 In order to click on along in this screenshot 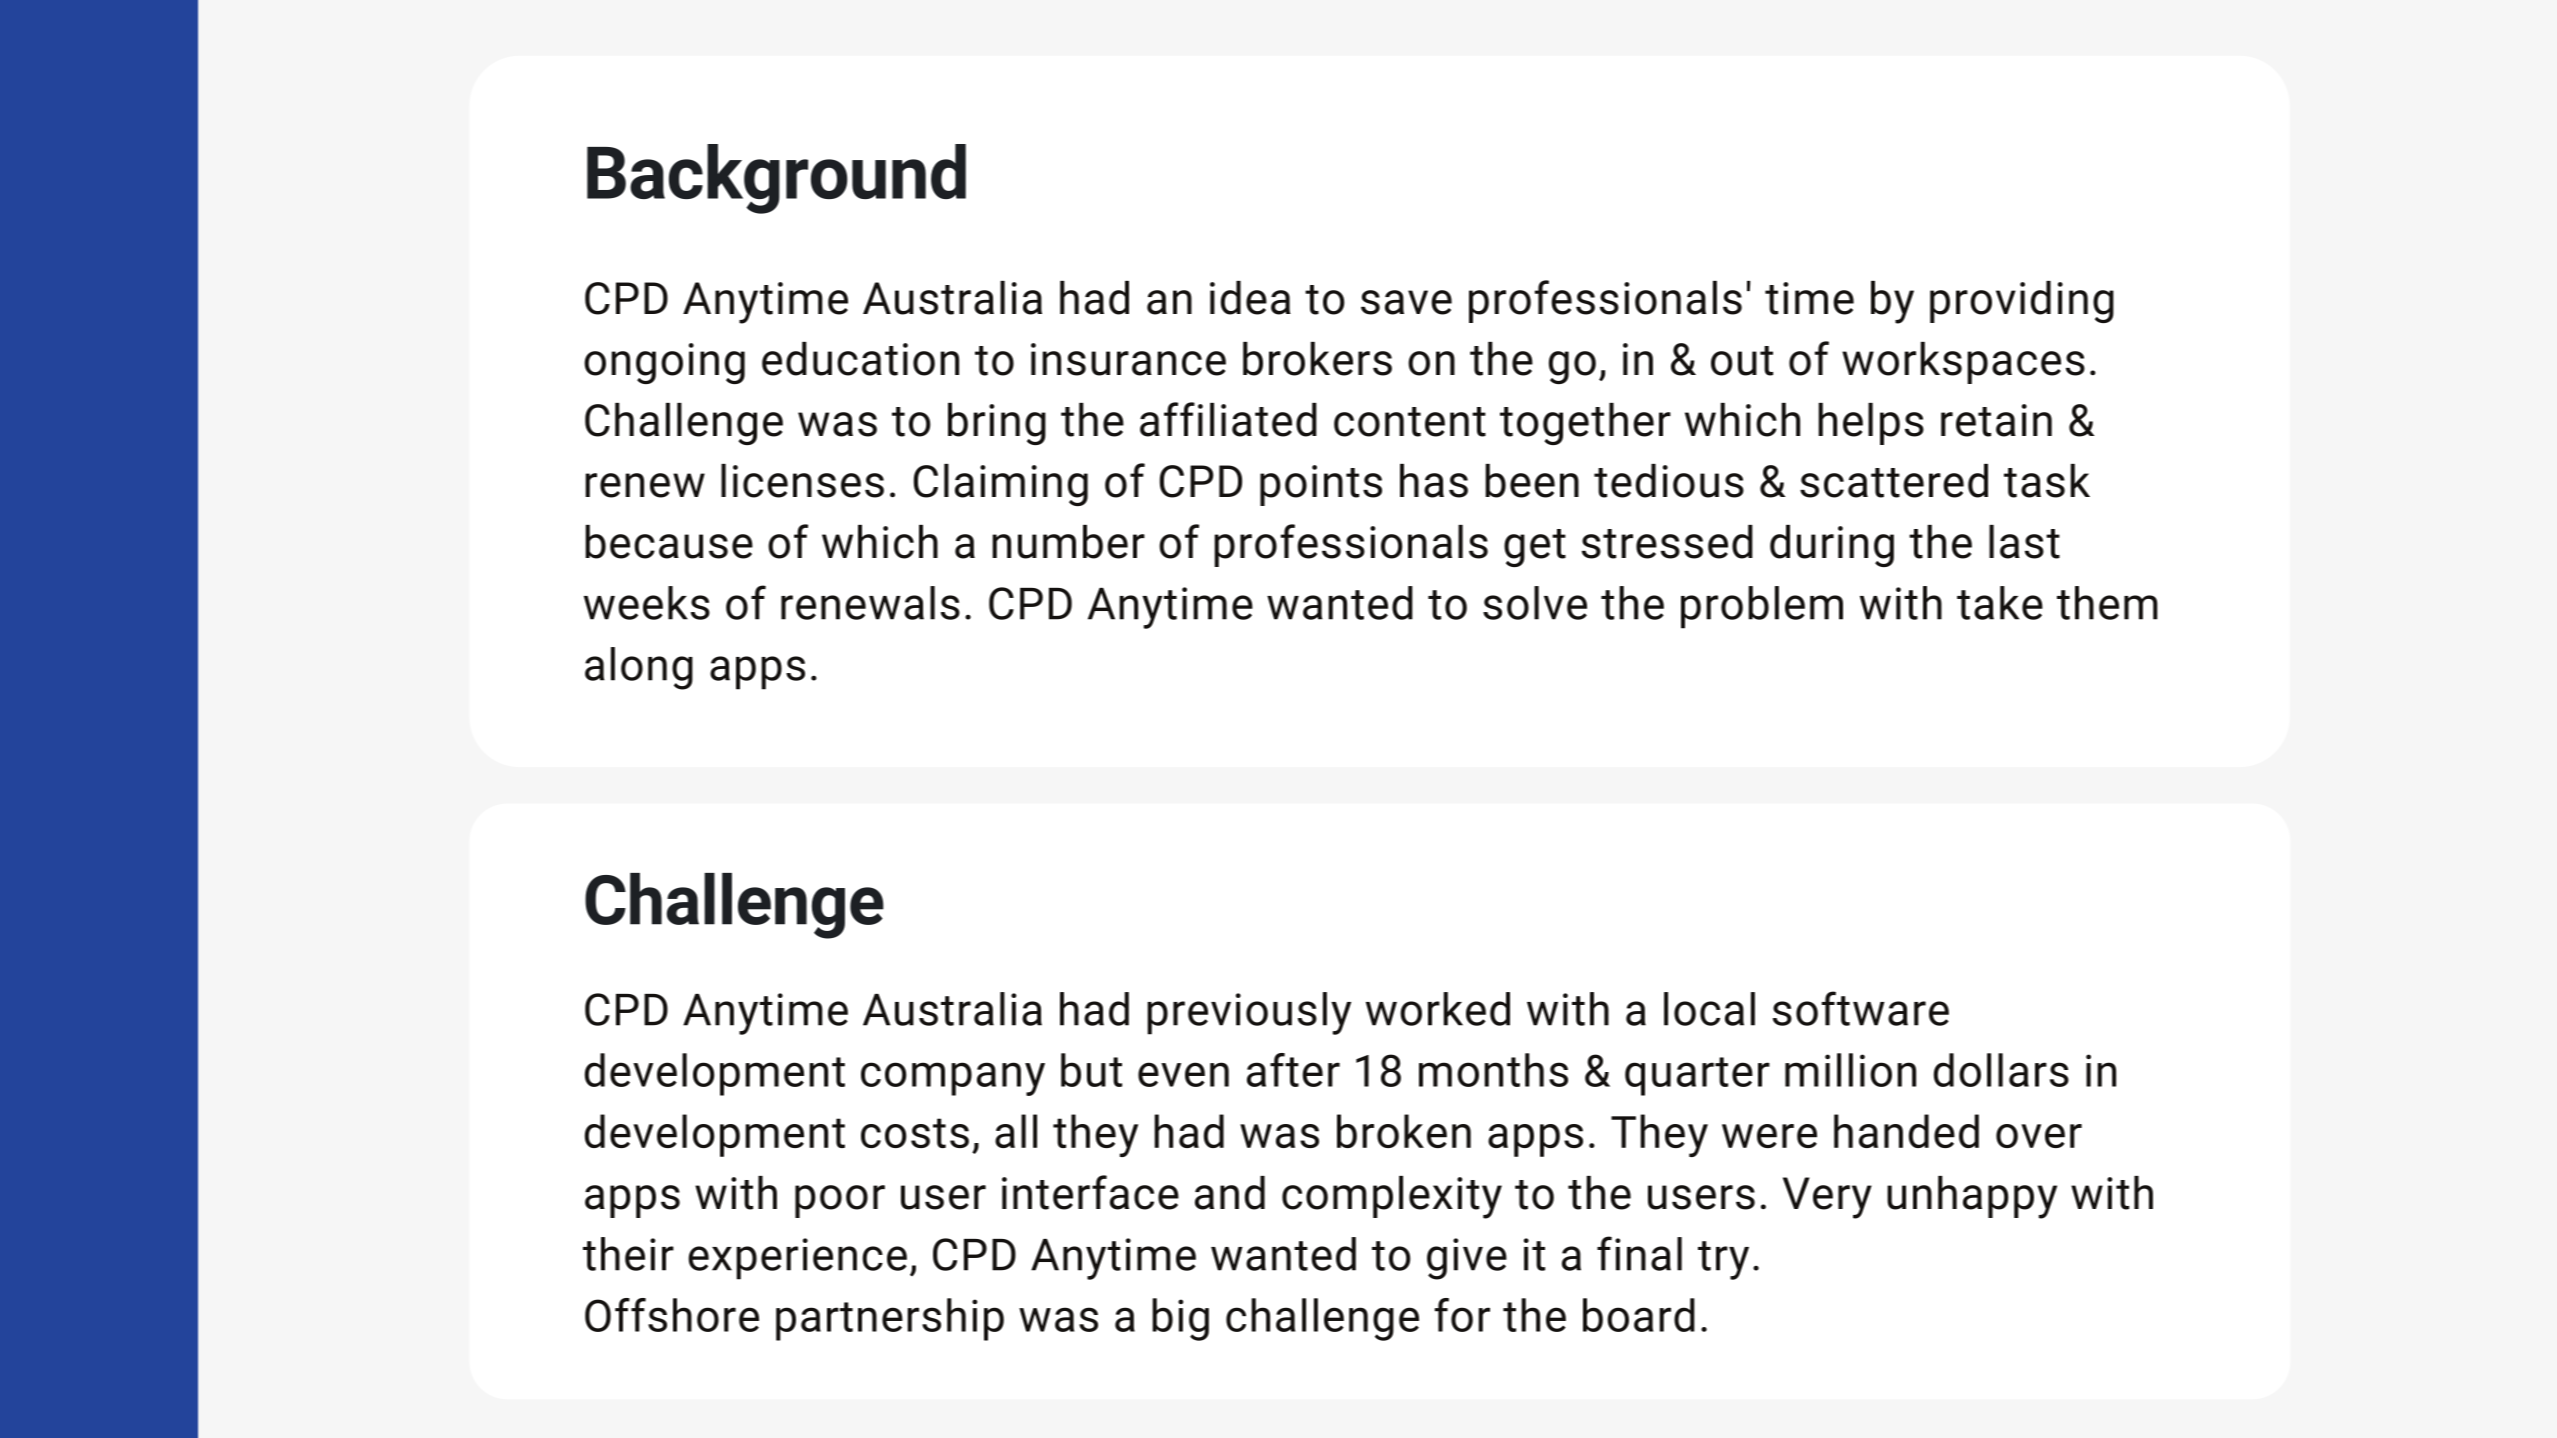, I will do `click(639, 668)`.
